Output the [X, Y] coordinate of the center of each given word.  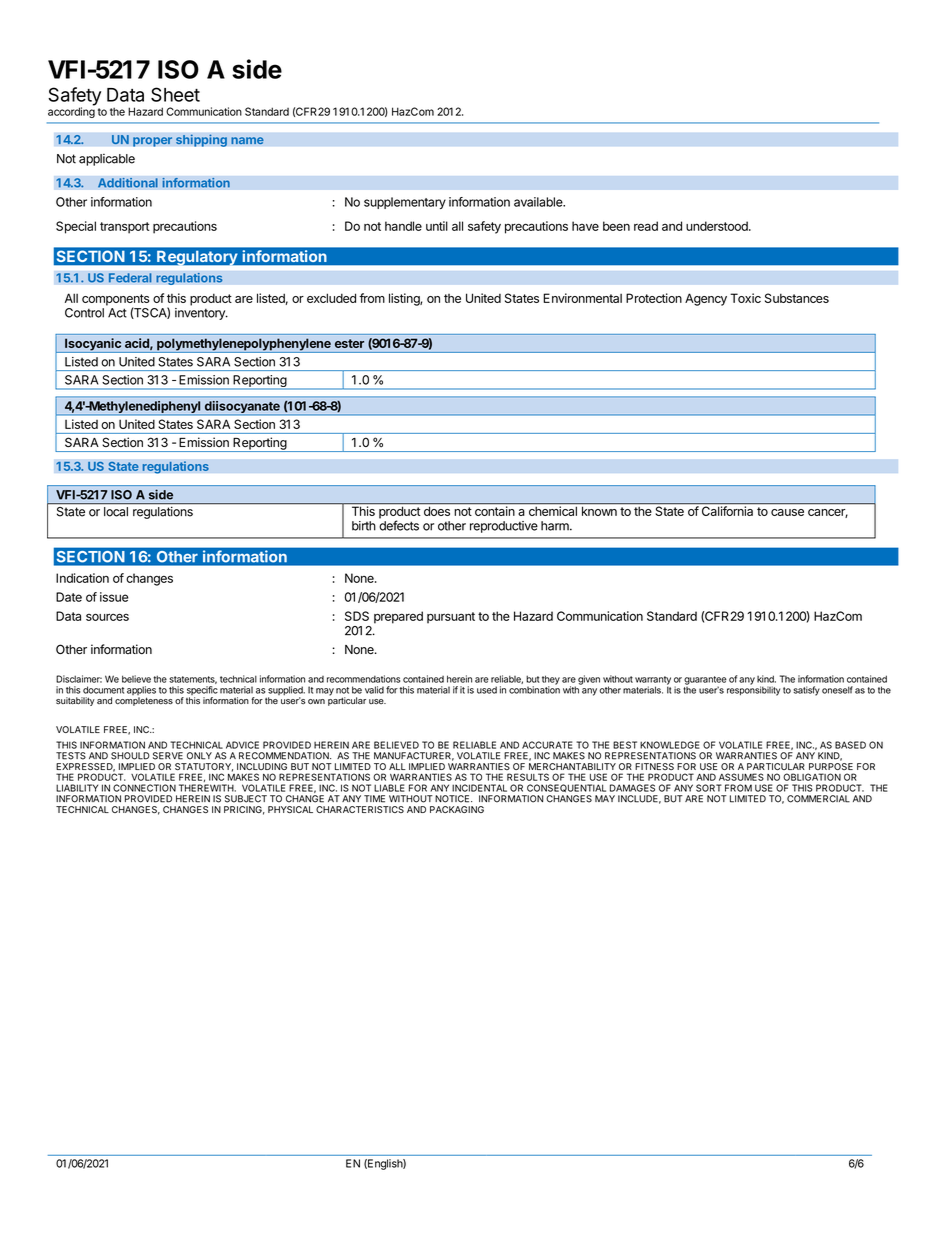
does [437, 511]
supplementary [405, 203]
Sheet [175, 94]
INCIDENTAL [479, 788]
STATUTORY [204, 767]
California [727, 511]
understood [718, 226]
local [116, 512]
